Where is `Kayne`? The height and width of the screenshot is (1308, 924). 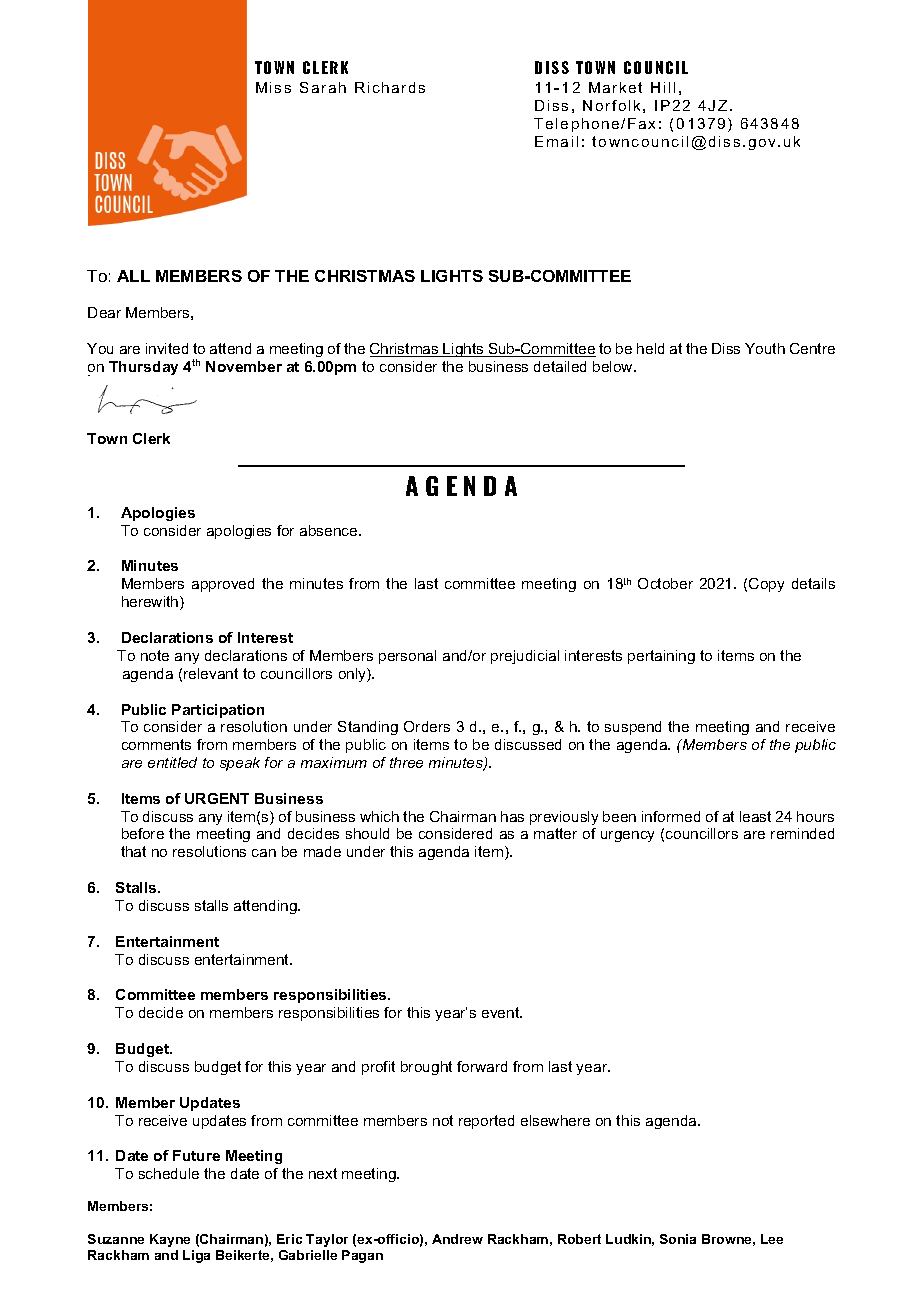 Kayne is located at coordinates (170, 1240).
